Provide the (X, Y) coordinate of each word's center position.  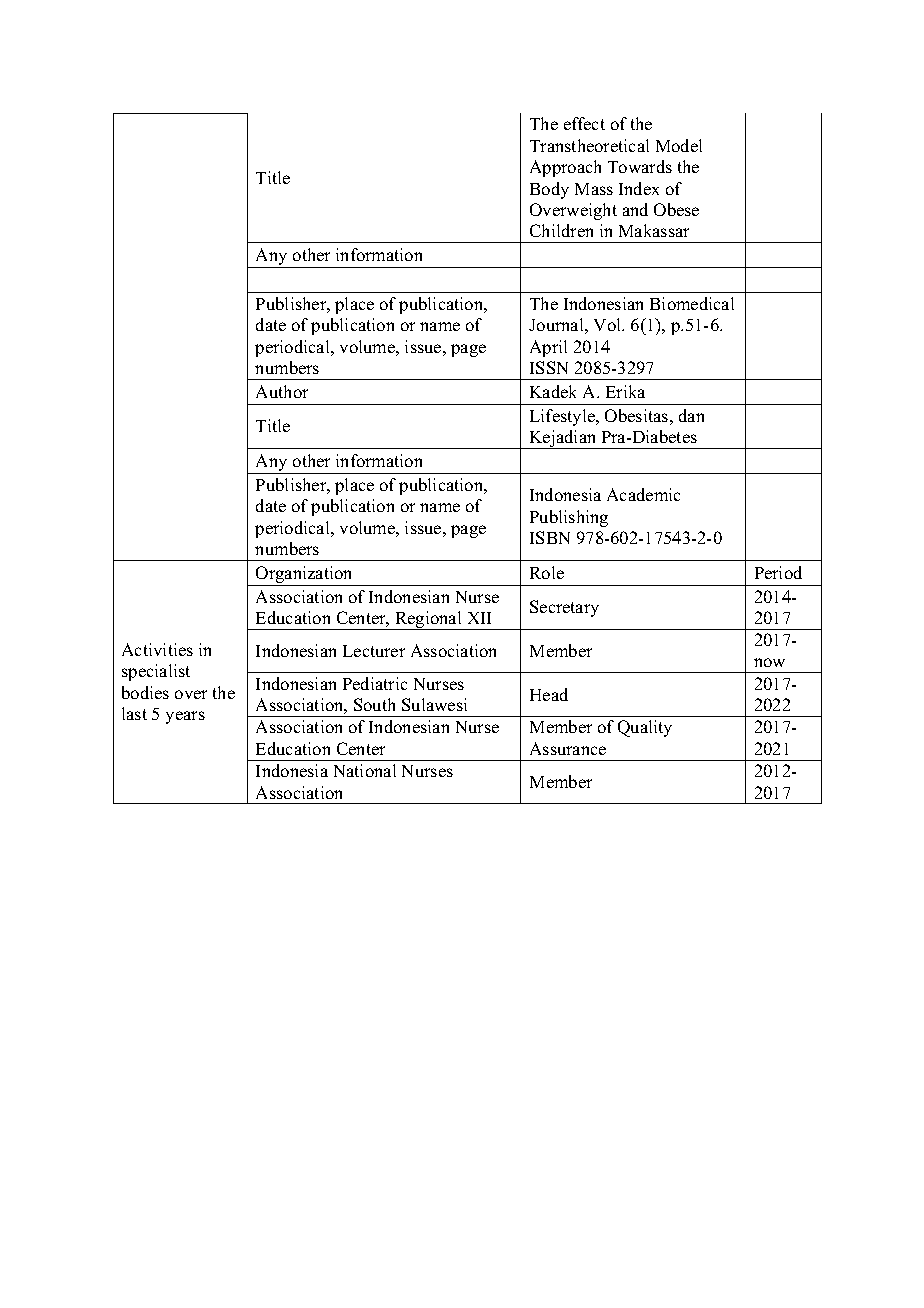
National (365, 770)
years (185, 717)
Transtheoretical (589, 145)
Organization (305, 576)
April (548, 348)
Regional (428, 620)
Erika (625, 391)
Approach (565, 168)
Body (549, 190)
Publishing (569, 518)
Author (282, 391)
